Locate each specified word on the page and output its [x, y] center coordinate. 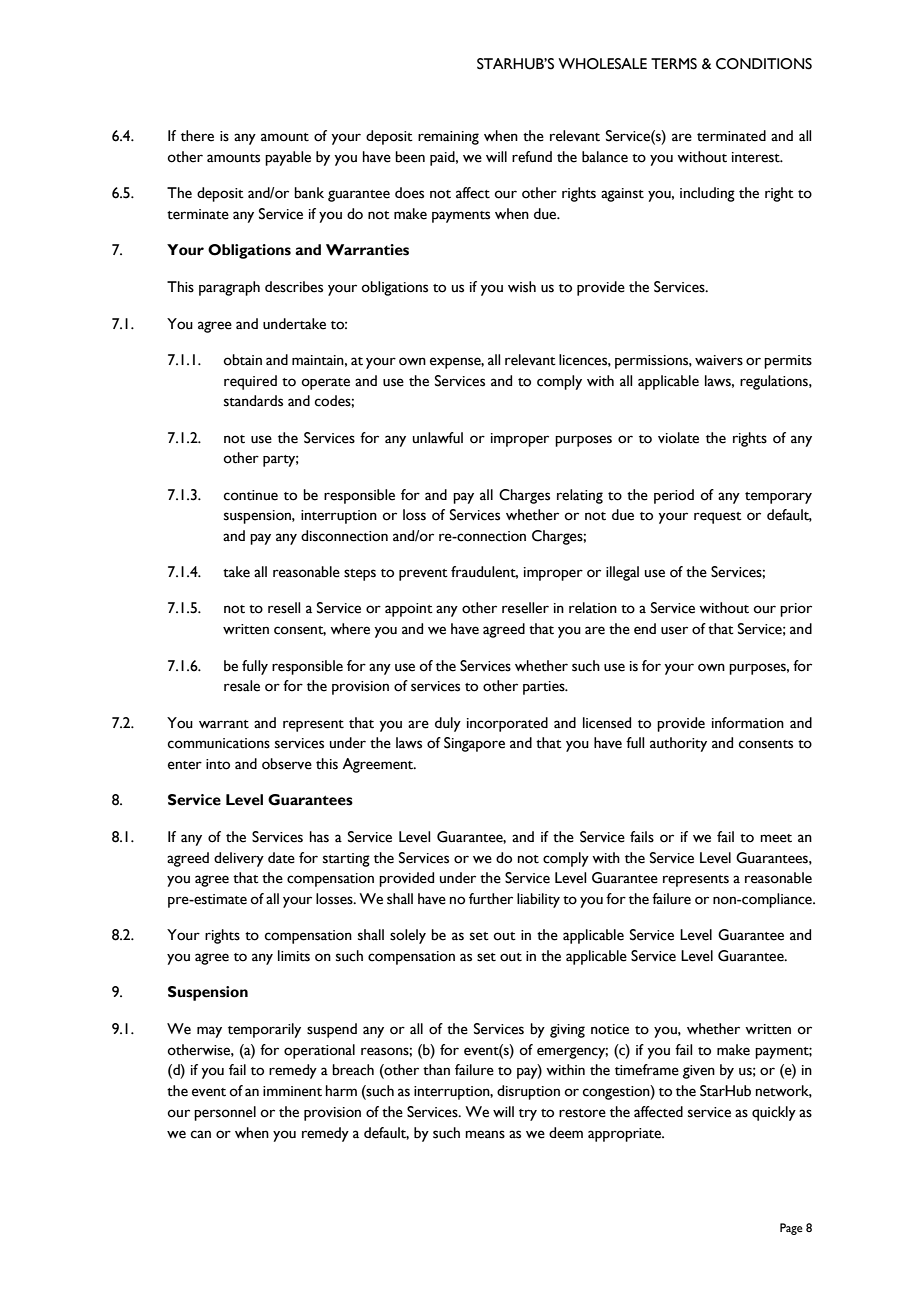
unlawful [438, 438]
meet [776, 838]
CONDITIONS [764, 64]
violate [678, 438]
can [201, 1134]
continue [251, 495]
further [491, 899]
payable [288, 158]
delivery [239, 859]
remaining [448, 138]
